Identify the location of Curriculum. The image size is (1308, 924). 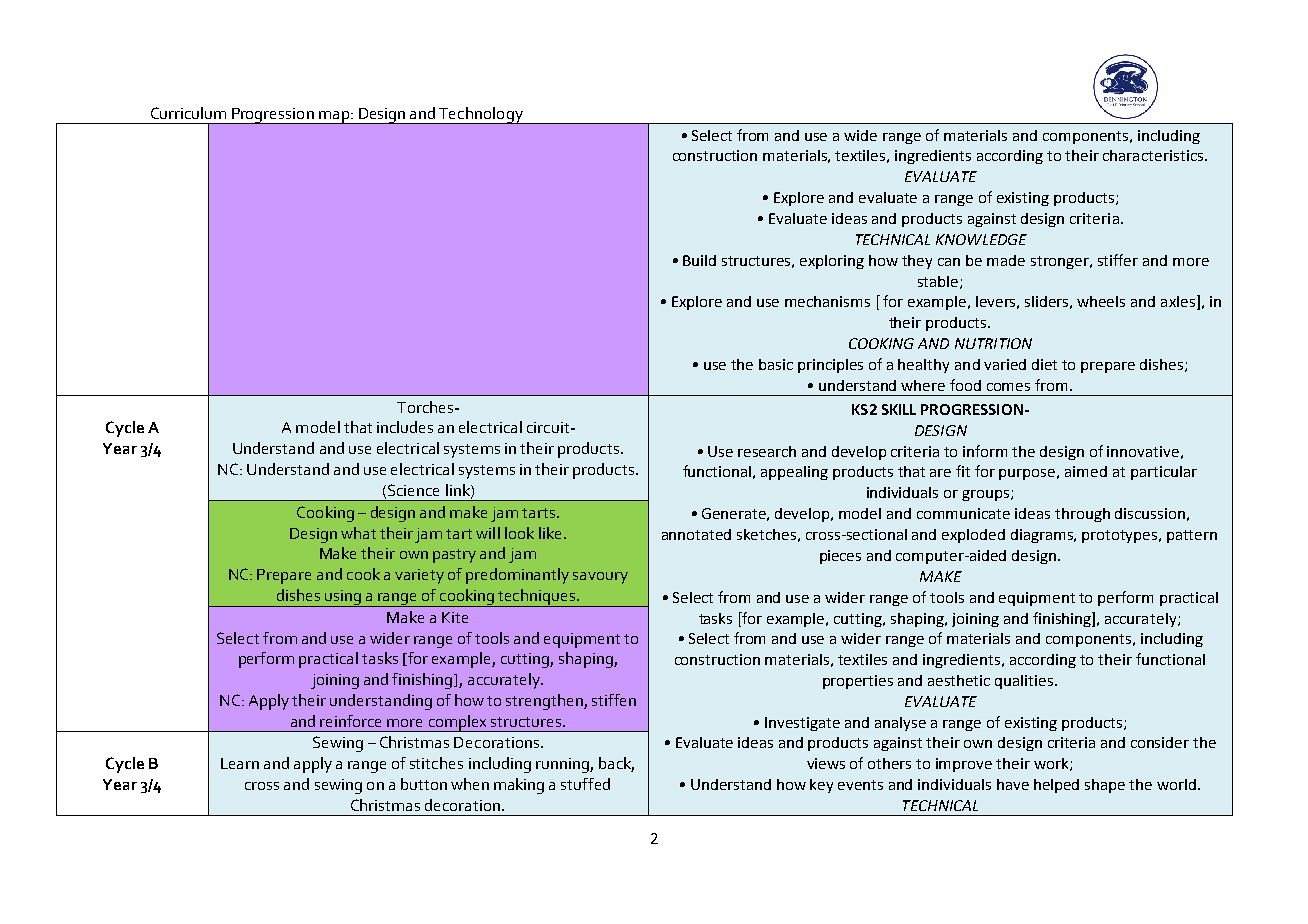
(188, 113).
